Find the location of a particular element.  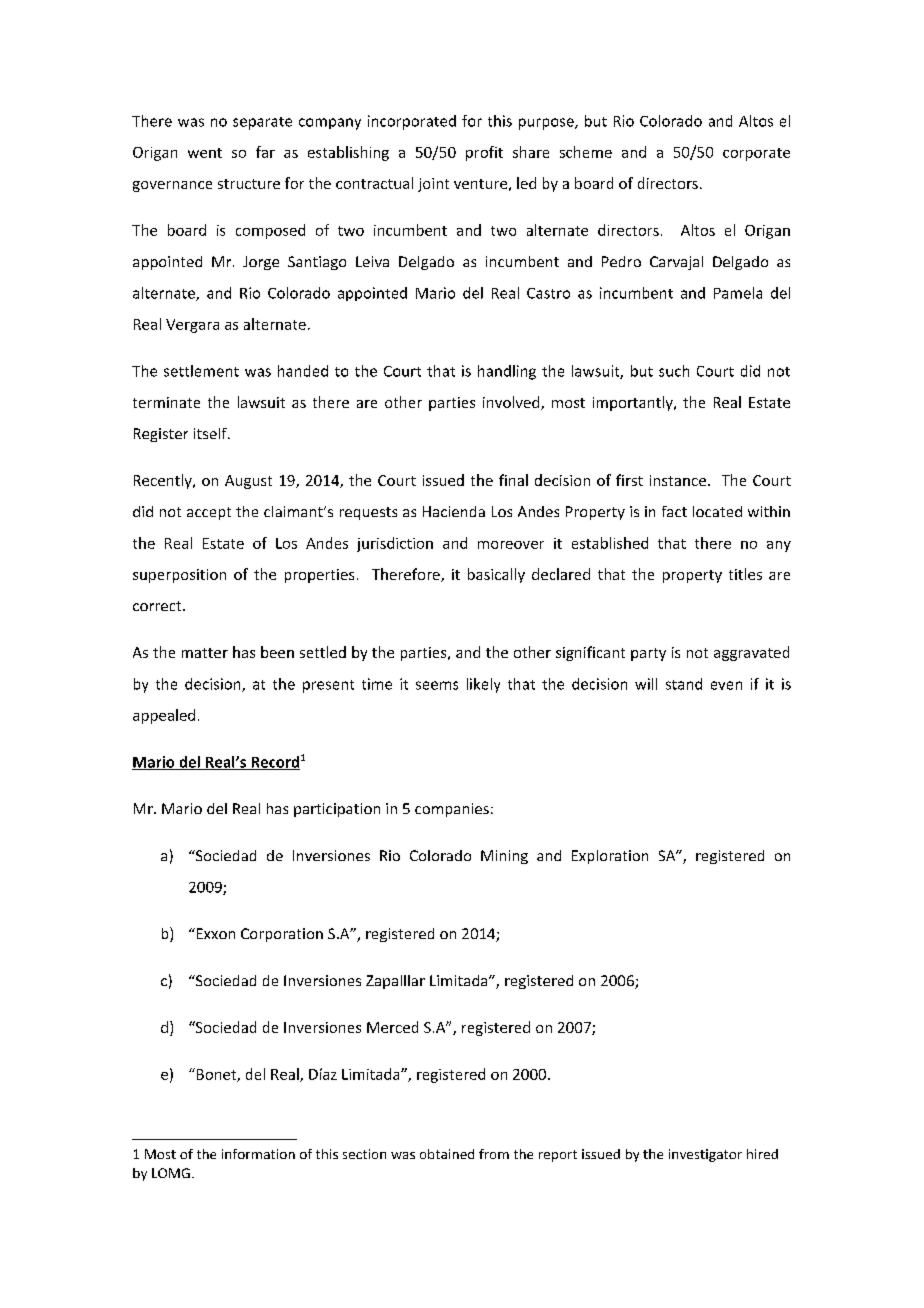

went is located at coordinates (205, 153).
